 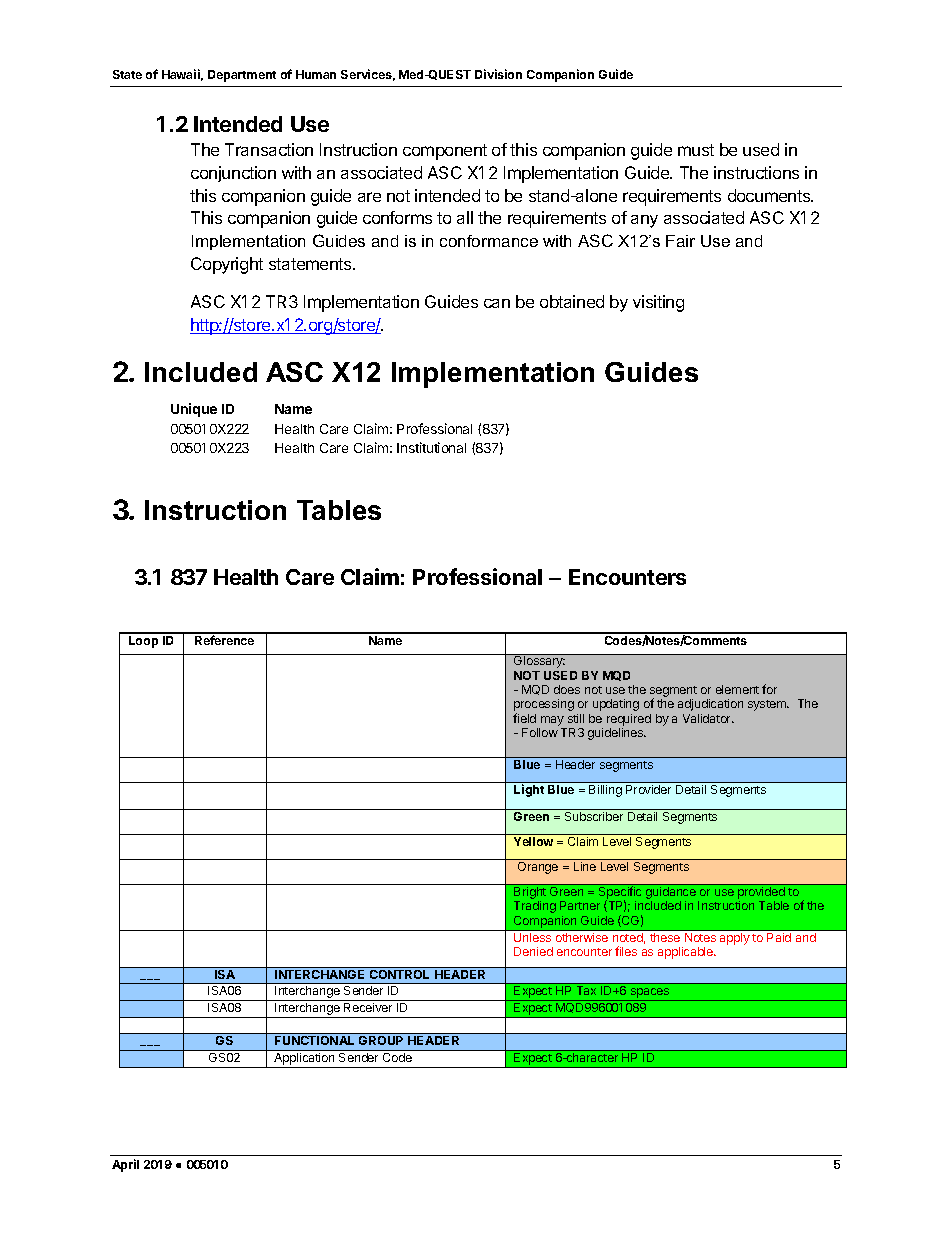 What do you see at coordinates (445, 152) in the image?
I see `component` at bounding box center [445, 152].
